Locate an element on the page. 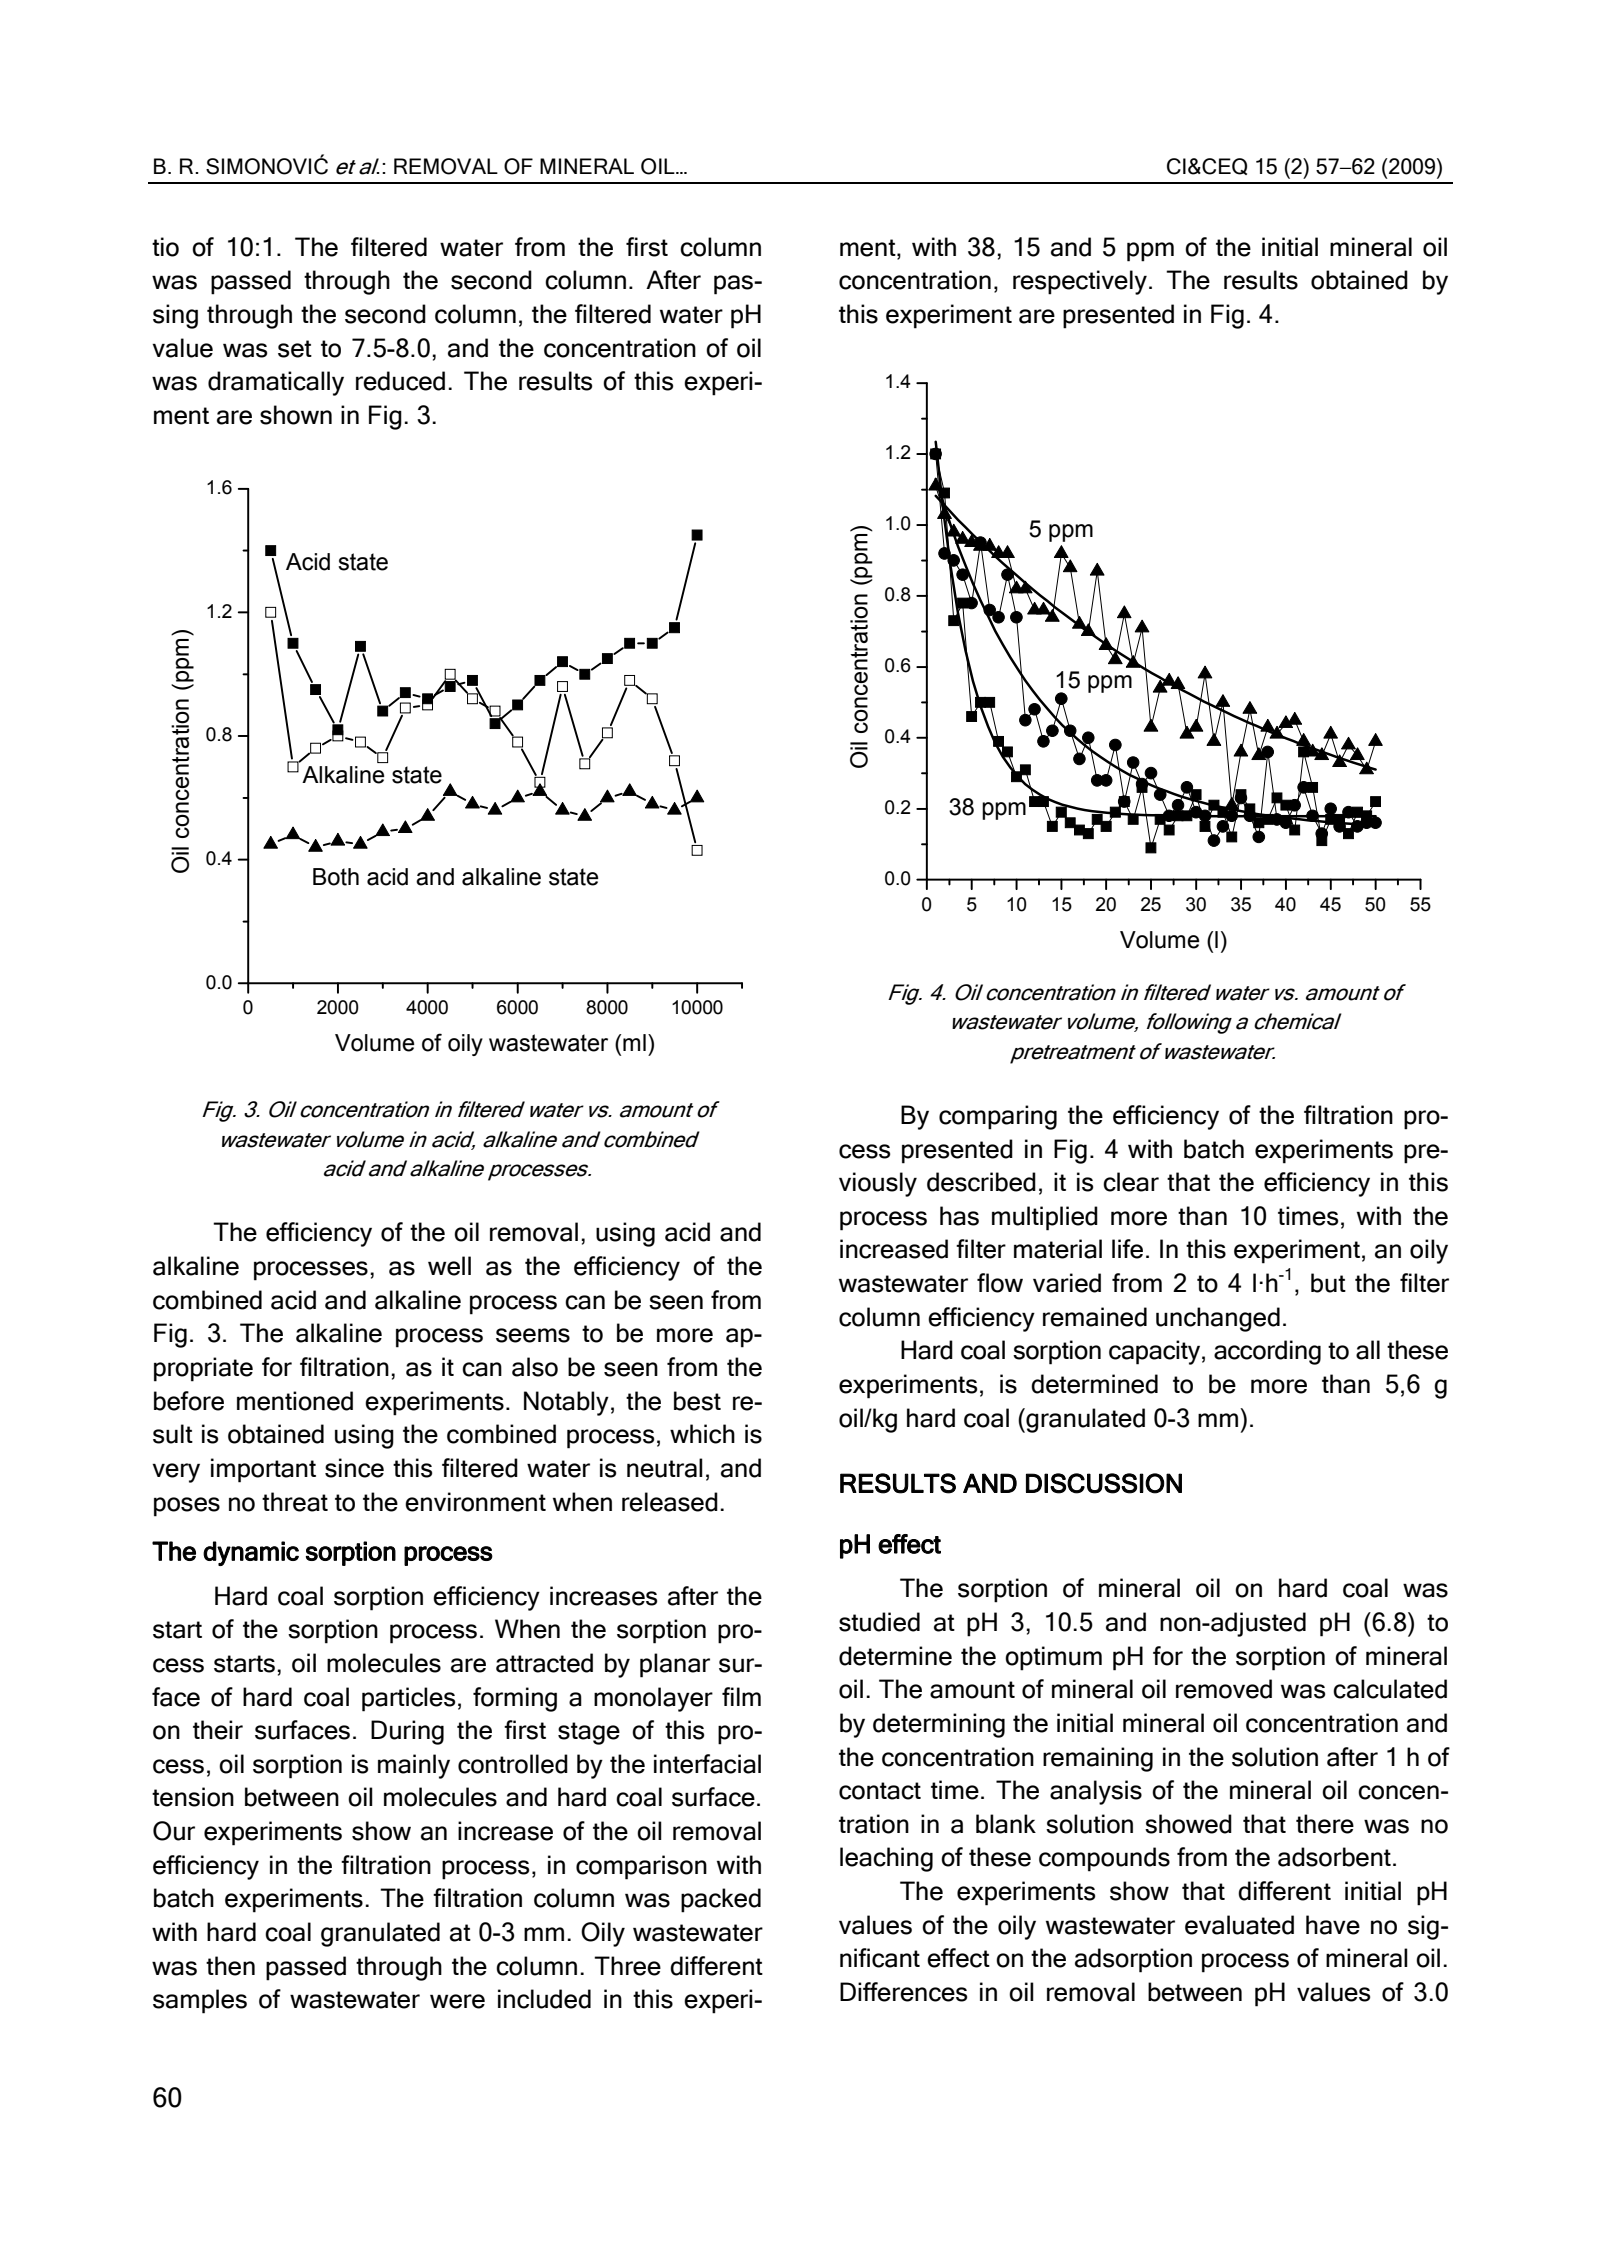 Image resolution: width=1601 pixels, height=2265 pixels. clear is located at coordinates (1131, 1182).
